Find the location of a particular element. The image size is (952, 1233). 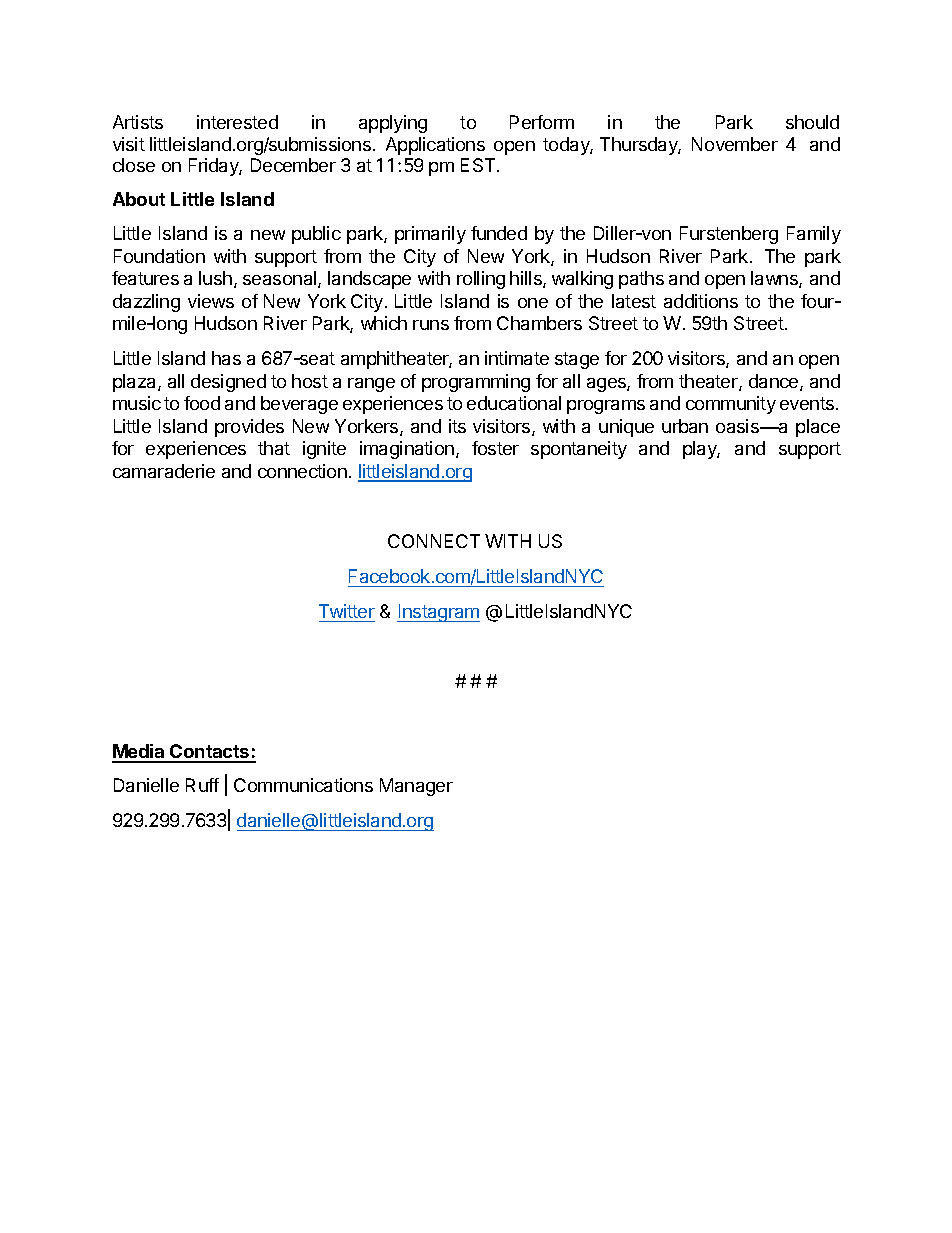

interested is located at coordinates (237, 122).
